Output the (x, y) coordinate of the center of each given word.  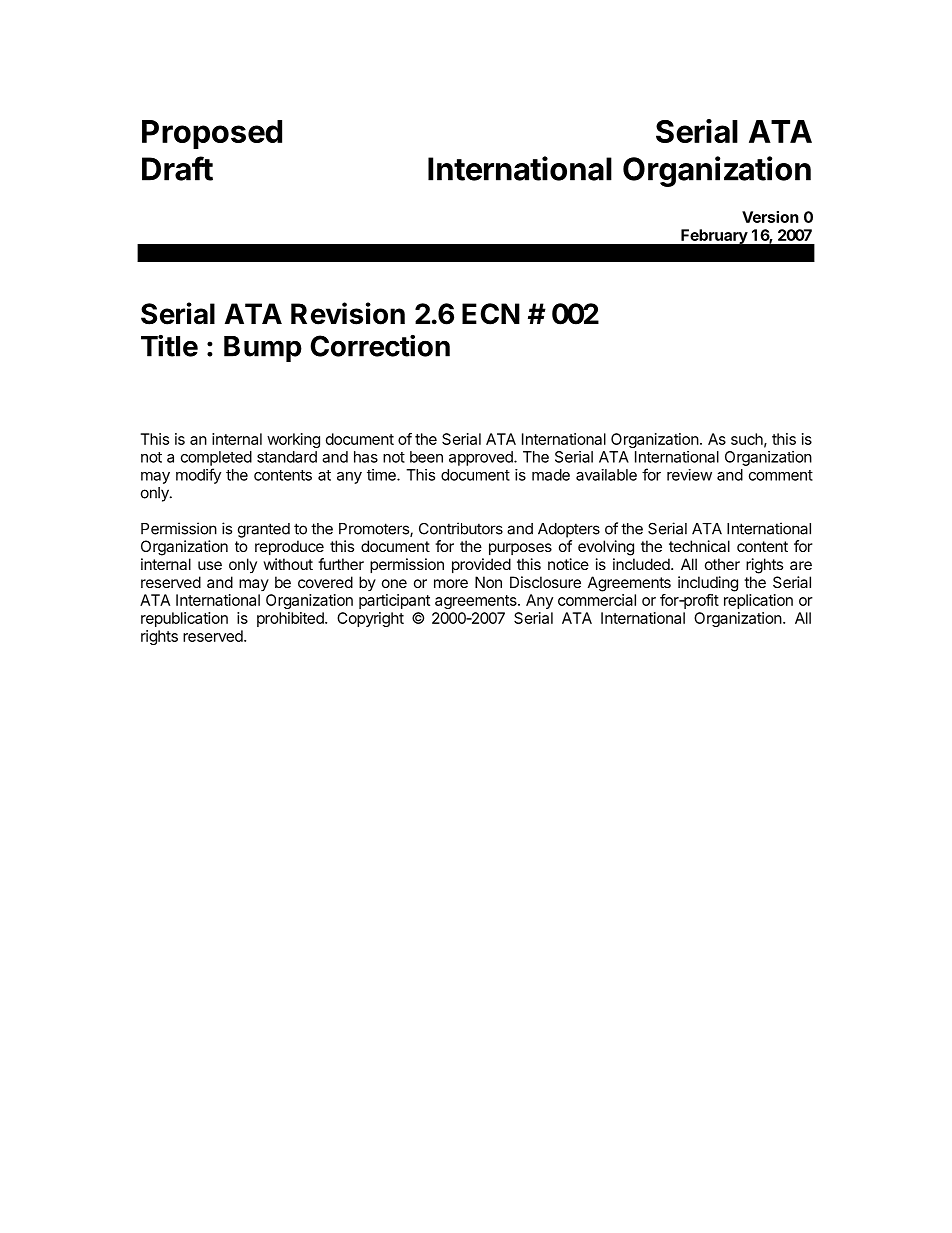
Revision (348, 313)
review (689, 475)
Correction (380, 346)
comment (781, 475)
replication (758, 601)
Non (488, 582)
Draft (177, 168)
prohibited (291, 619)
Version (770, 217)
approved (482, 458)
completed (216, 458)
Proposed (212, 134)
